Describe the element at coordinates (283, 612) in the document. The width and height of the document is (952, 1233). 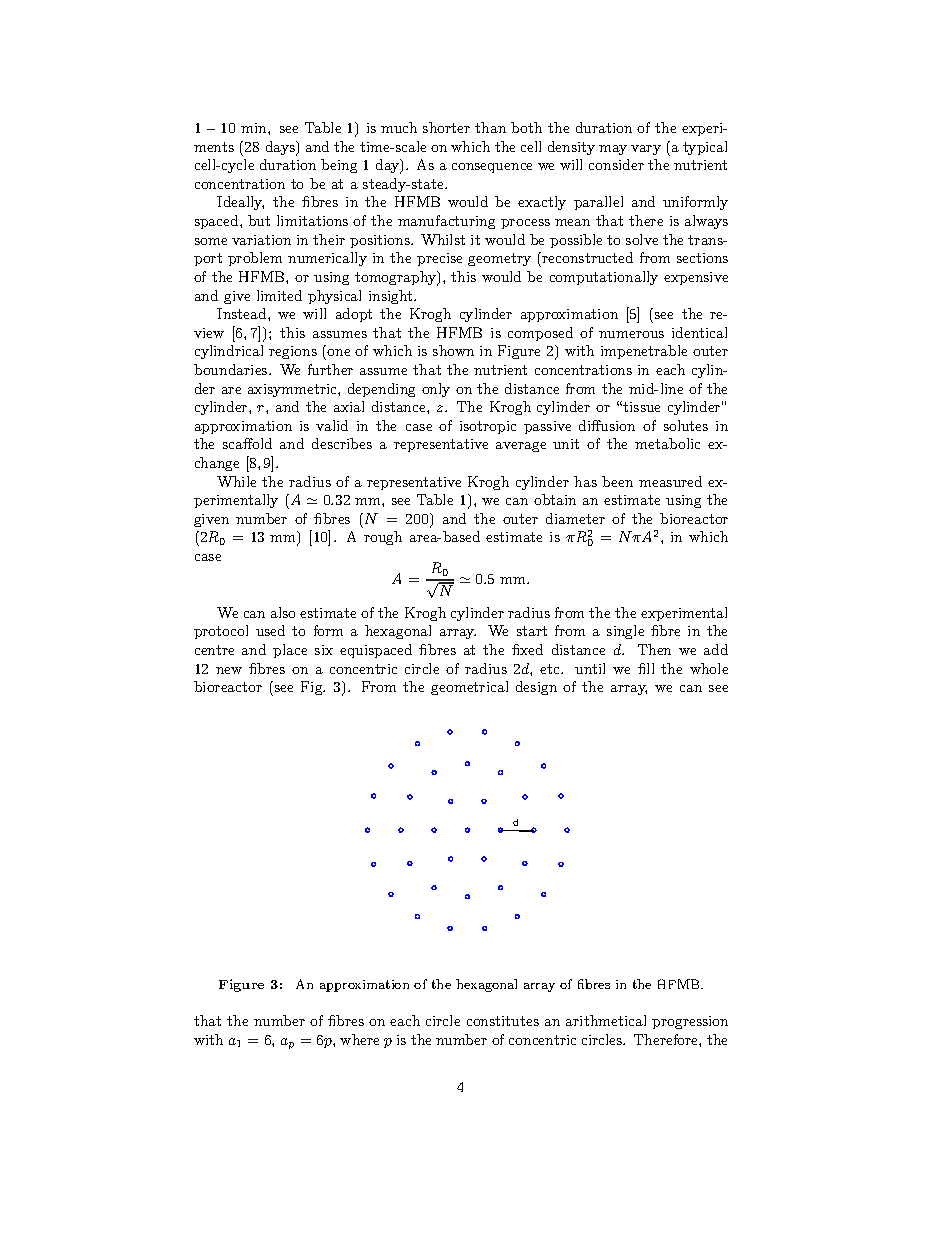
I see `also` at that location.
